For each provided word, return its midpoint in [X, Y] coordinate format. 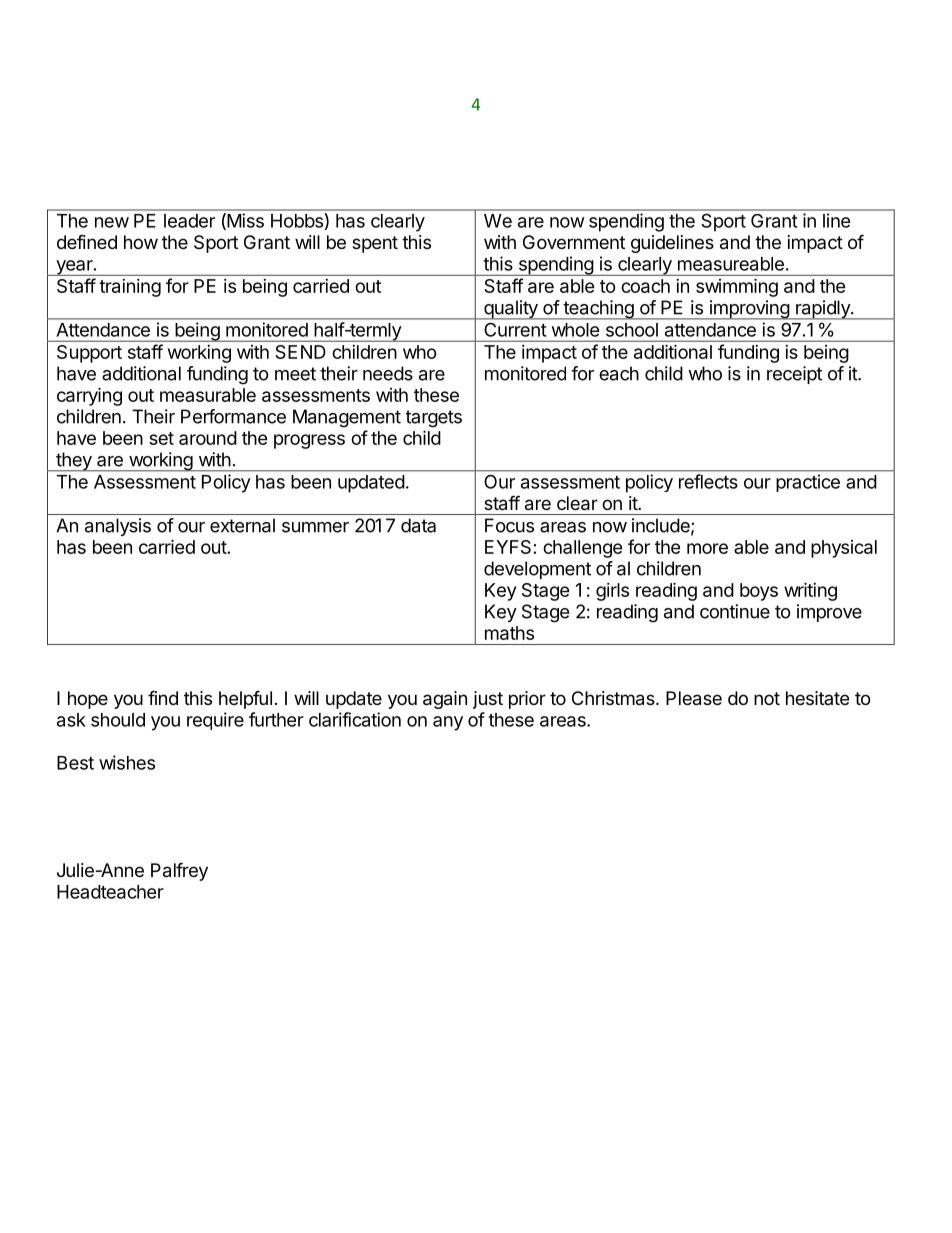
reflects [708, 481]
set [161, 438]
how [141, 242]
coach [645, 286]
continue [735, 611]
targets [434, 419]
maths [509, 633]
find [163, 697]
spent [375, 244]
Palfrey [179, 871]
